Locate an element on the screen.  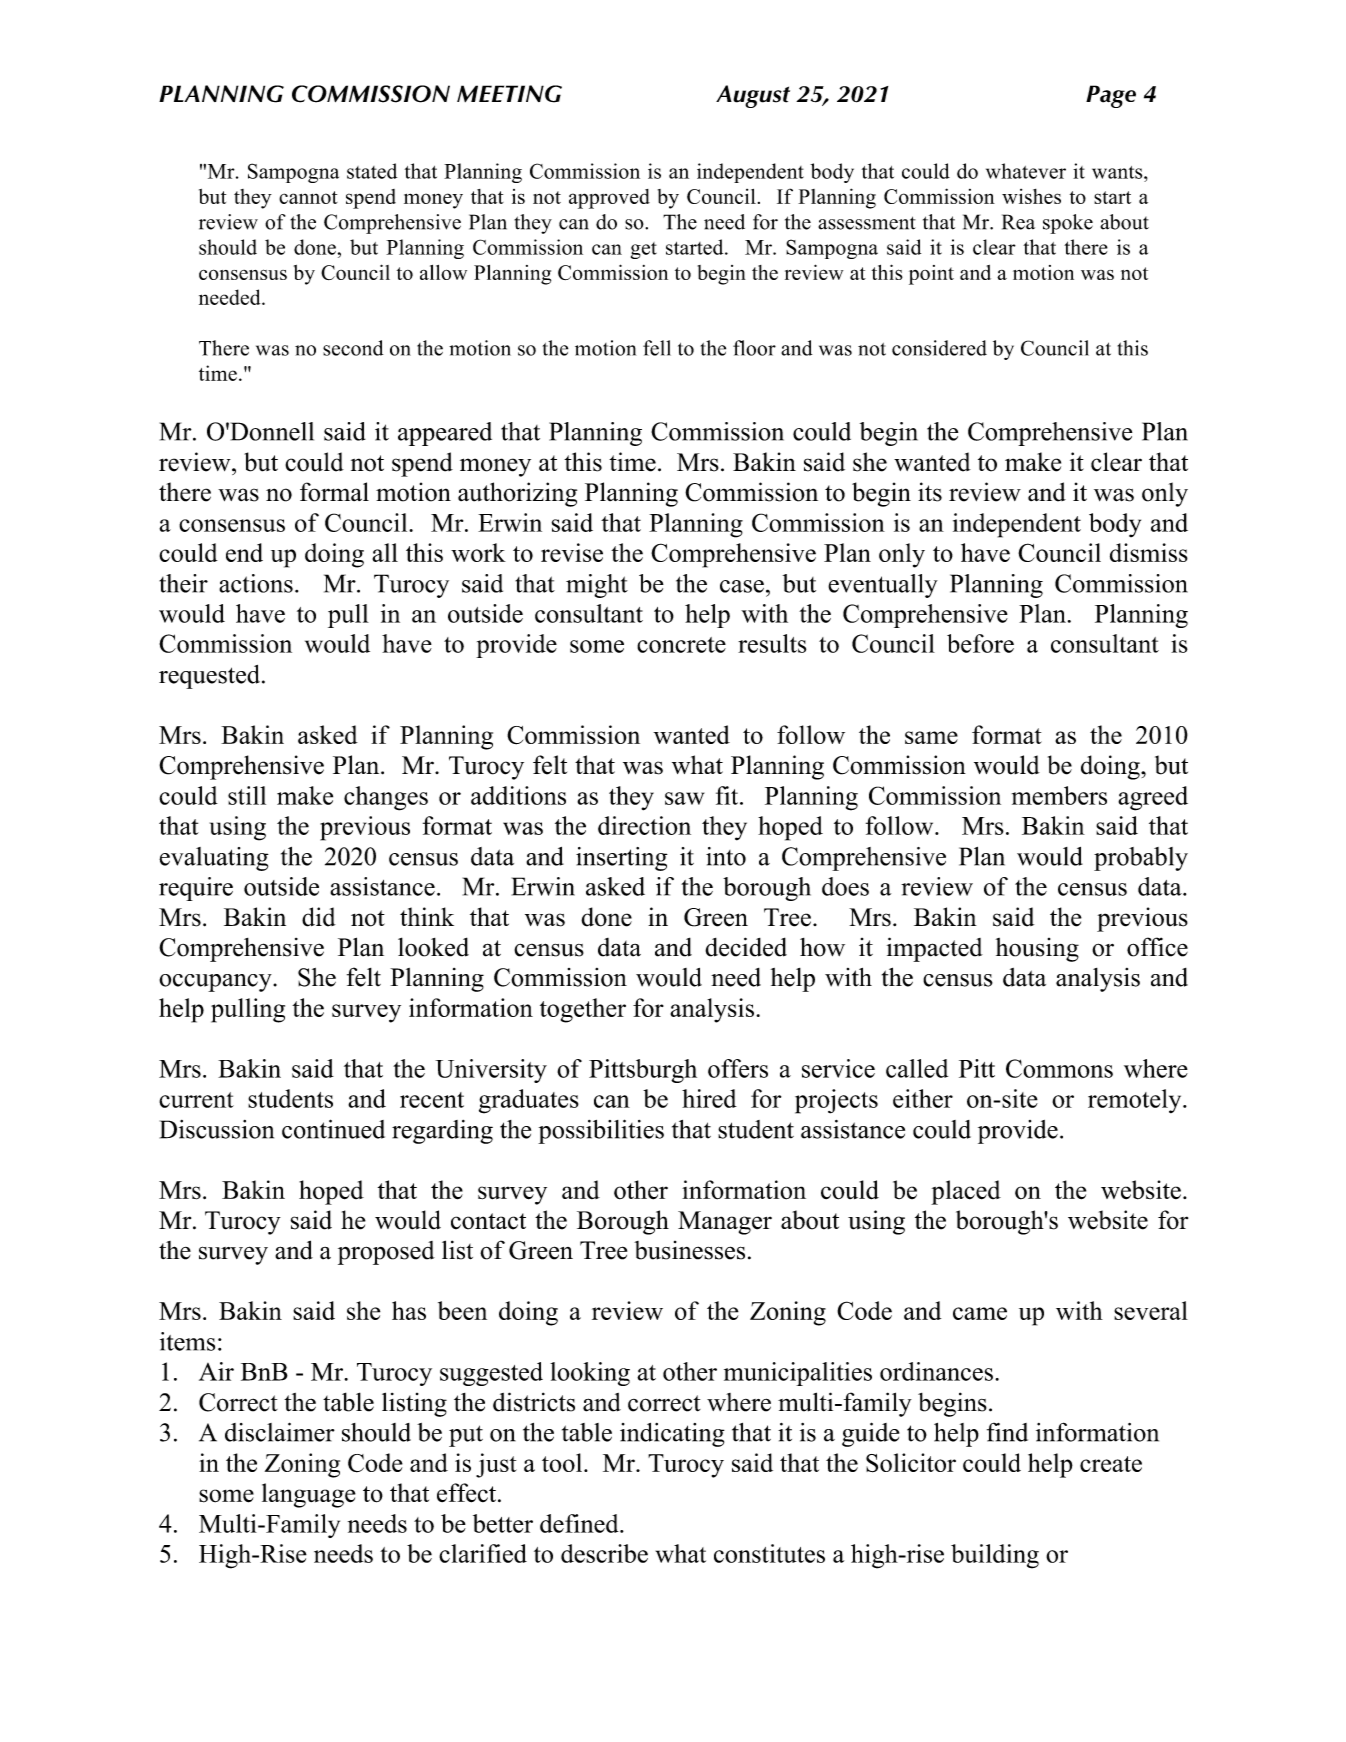
August is located at coordinates (753, 96).
